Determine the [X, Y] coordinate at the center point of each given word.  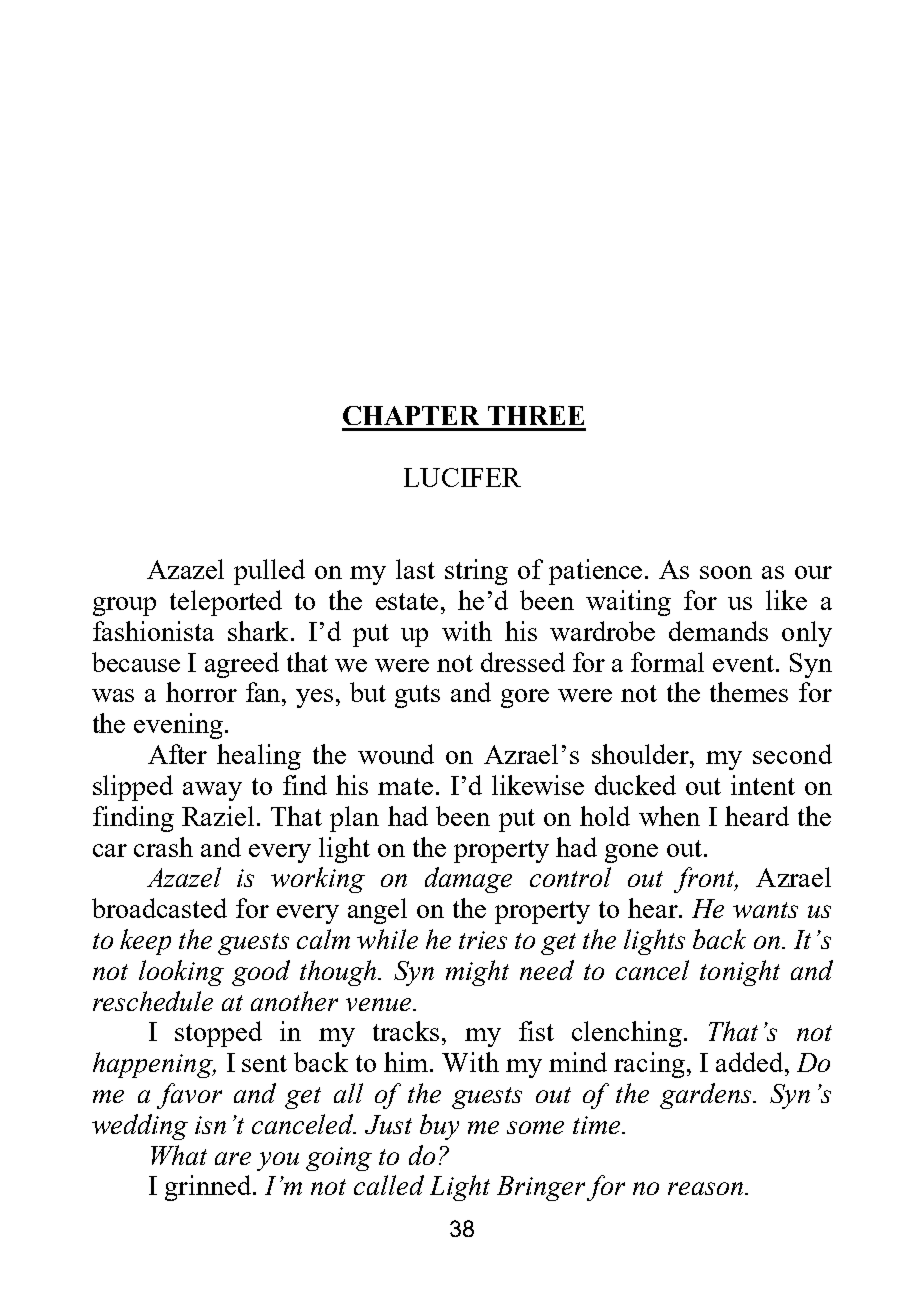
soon [726, 572]
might [477, 973]
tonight [740, 973]
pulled [269, 572]
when [669, 816]
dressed [523, 662]
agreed [242, 665]
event [745, 663]
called [389, 1185]
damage [468, 880]
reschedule [153, 1001]
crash [163, 847]
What [179, 1155]
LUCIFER [462, 477]
